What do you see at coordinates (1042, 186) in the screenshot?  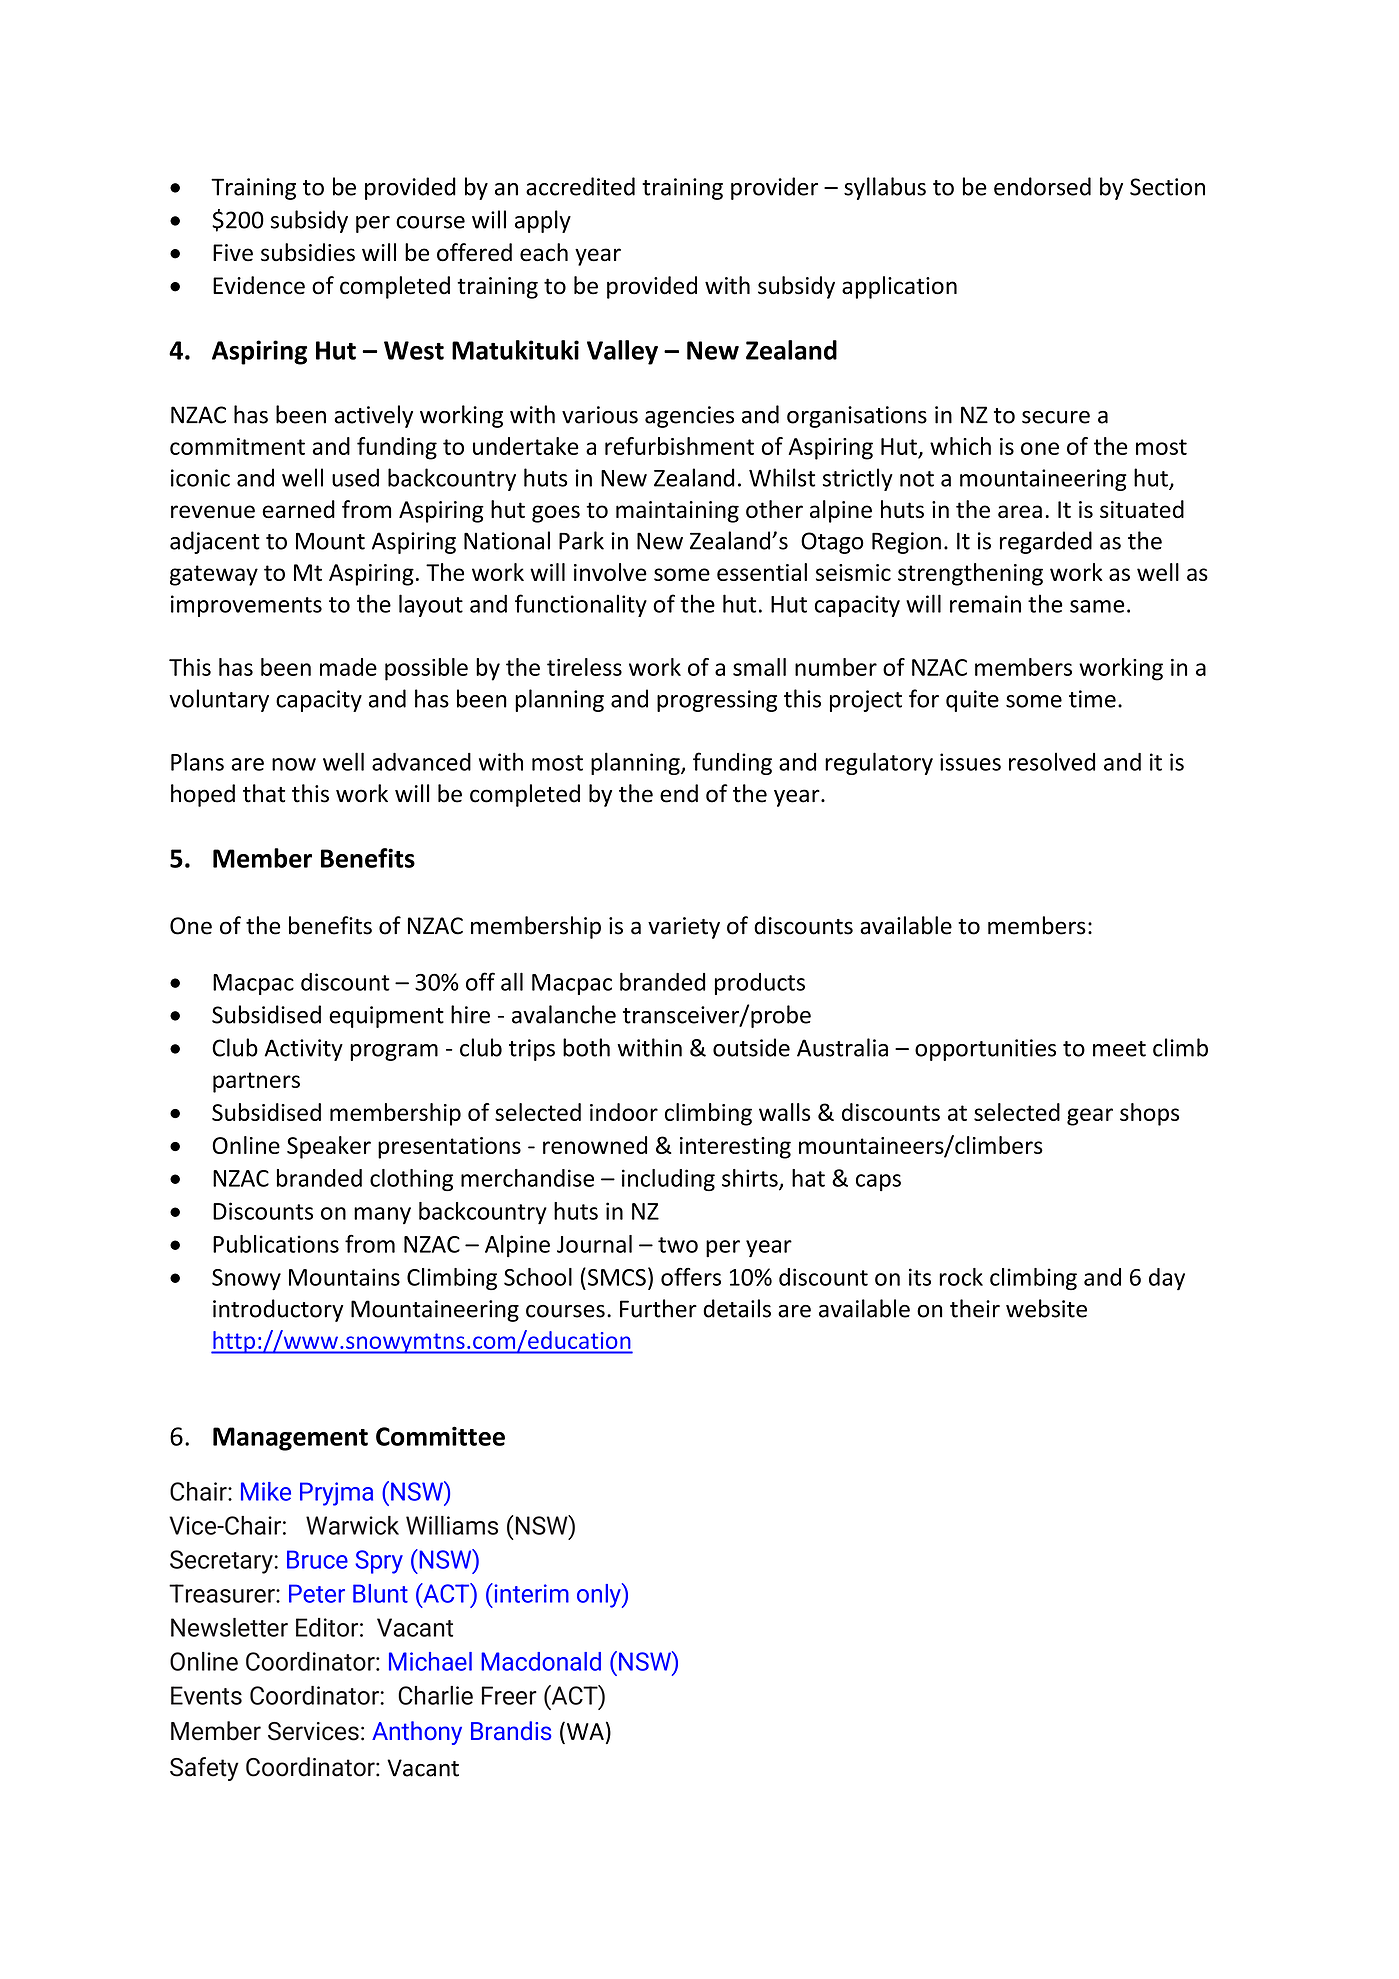 I see `endorsed` at bounding box center [1042, 186].
